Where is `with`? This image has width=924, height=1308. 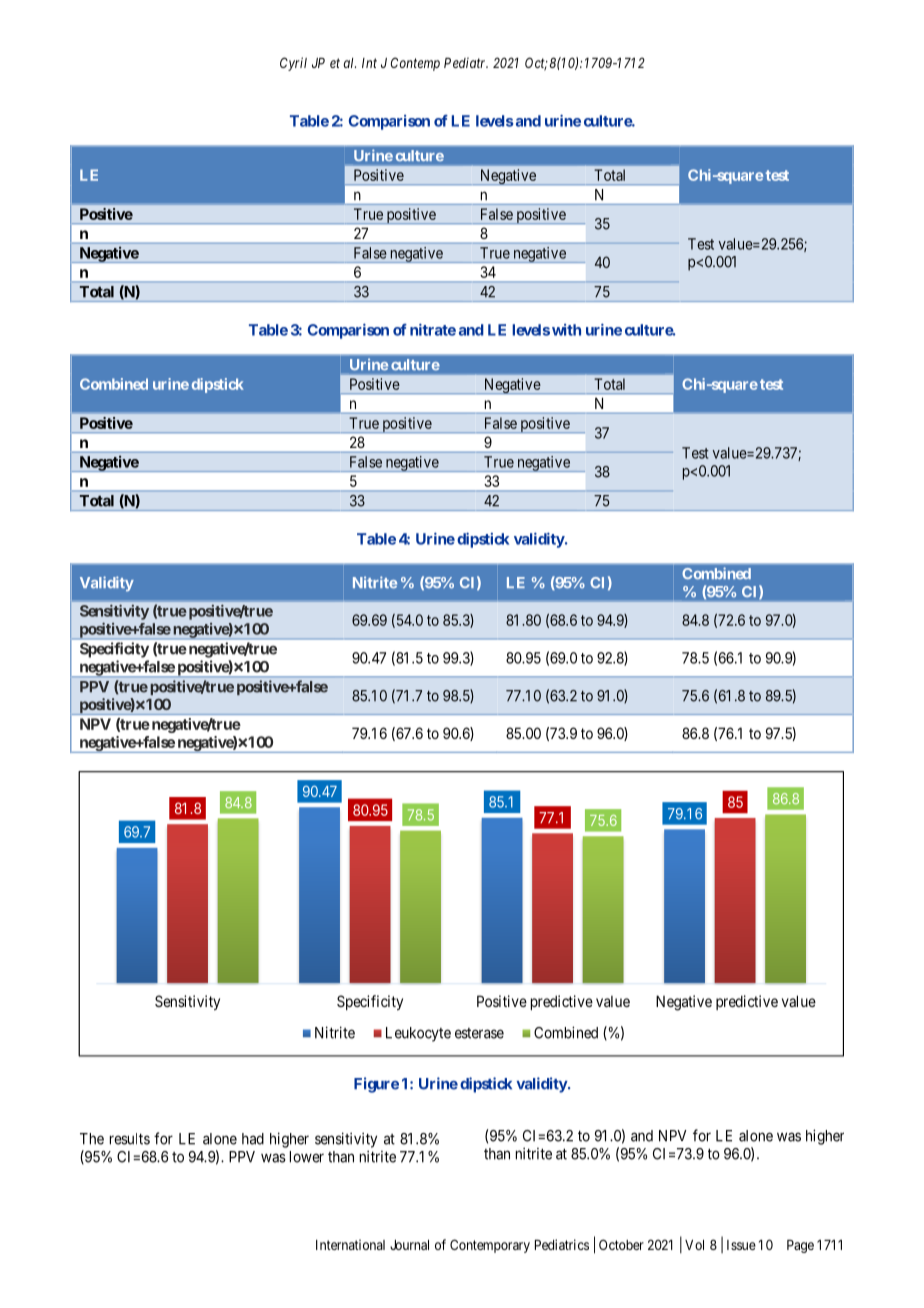 with is located at coordinates (566, 330).
